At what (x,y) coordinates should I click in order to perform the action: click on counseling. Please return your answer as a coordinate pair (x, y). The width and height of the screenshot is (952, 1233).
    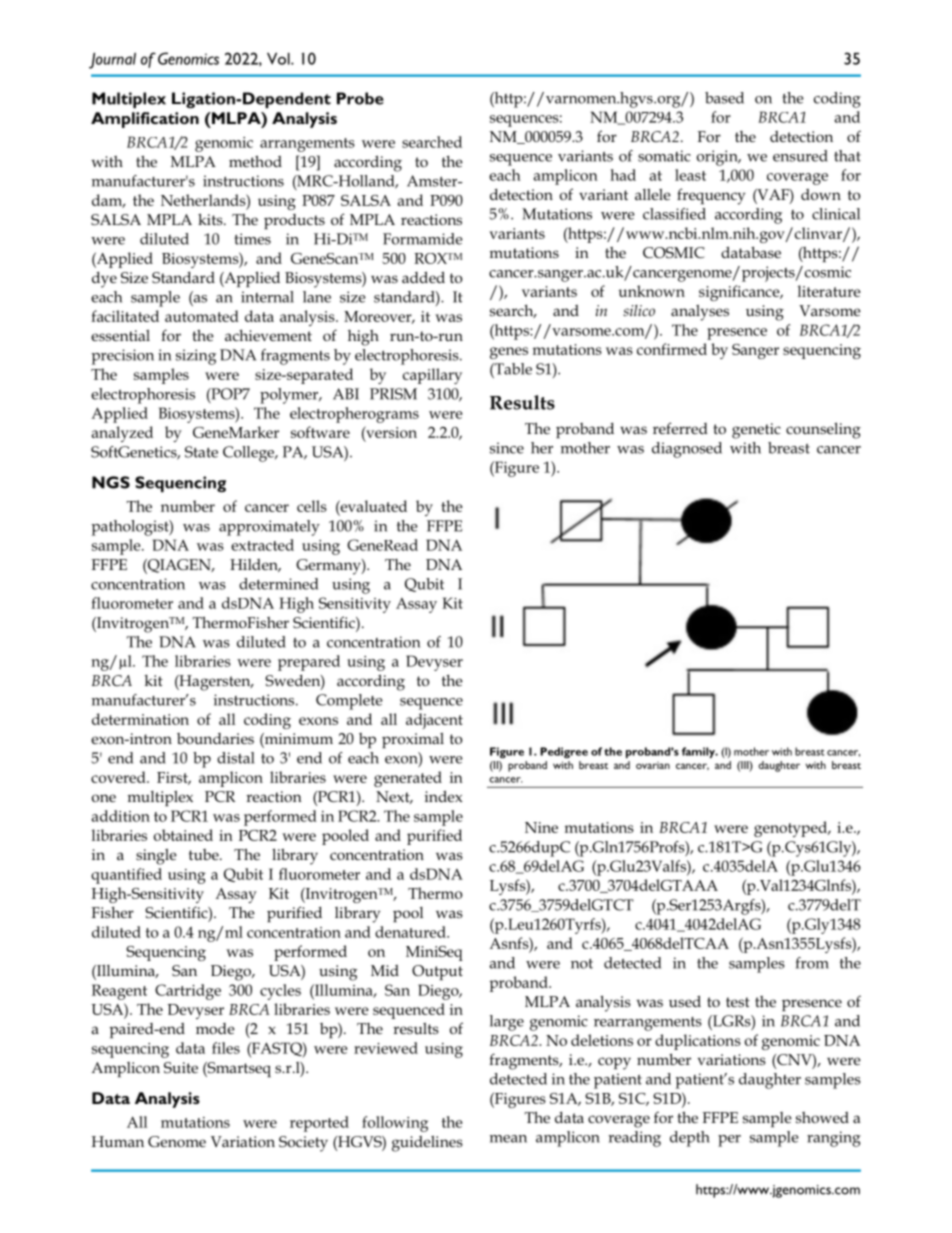
    Looking at the image, I should click on (823, 430).
